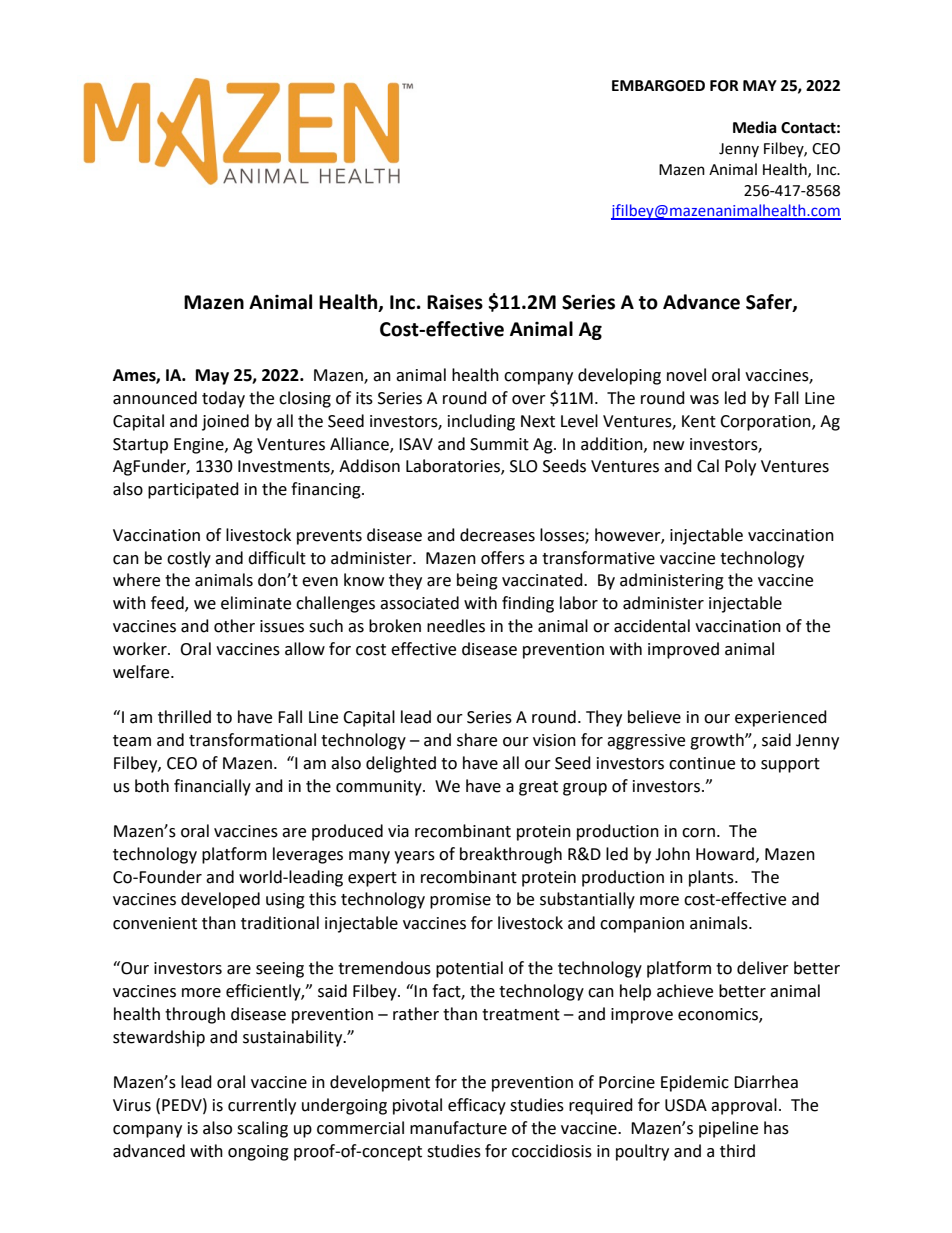 The image size is (952, 1233). What do you see at coordinates (234, 626) in the page?
I see `other` at bounding box center [234, 626].
